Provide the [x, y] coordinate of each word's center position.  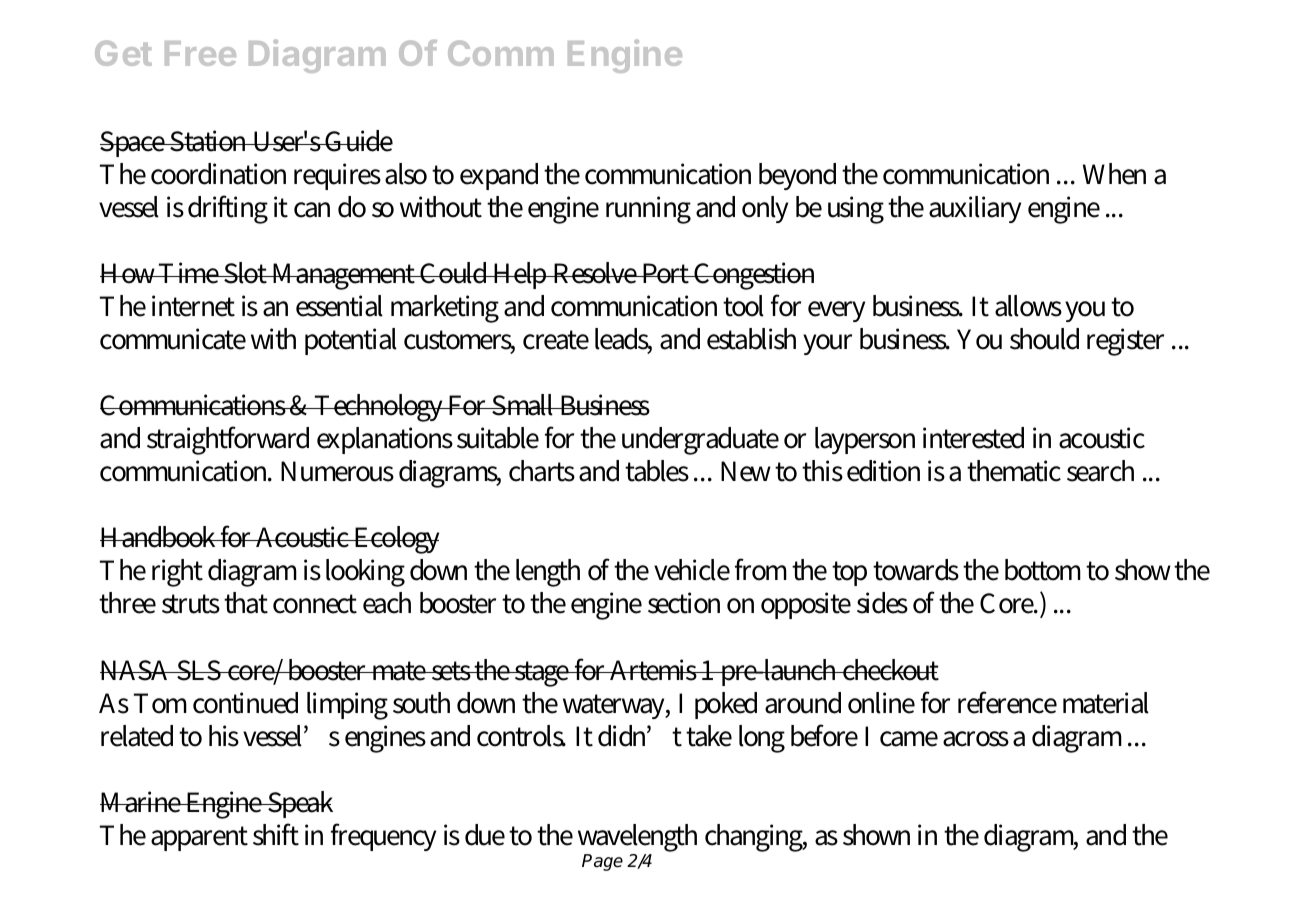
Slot [246, 273]
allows [1028, 306]
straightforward [228, 440]
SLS [199, 670]
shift [276, 834]
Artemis [654, 670]
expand [499, 176]
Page [602, 862]
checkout [890, 670]
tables [657, 471]
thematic [1014, 471]
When [1114, 174]
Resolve [595, 273]
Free [200, 53]
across [976, 739]
